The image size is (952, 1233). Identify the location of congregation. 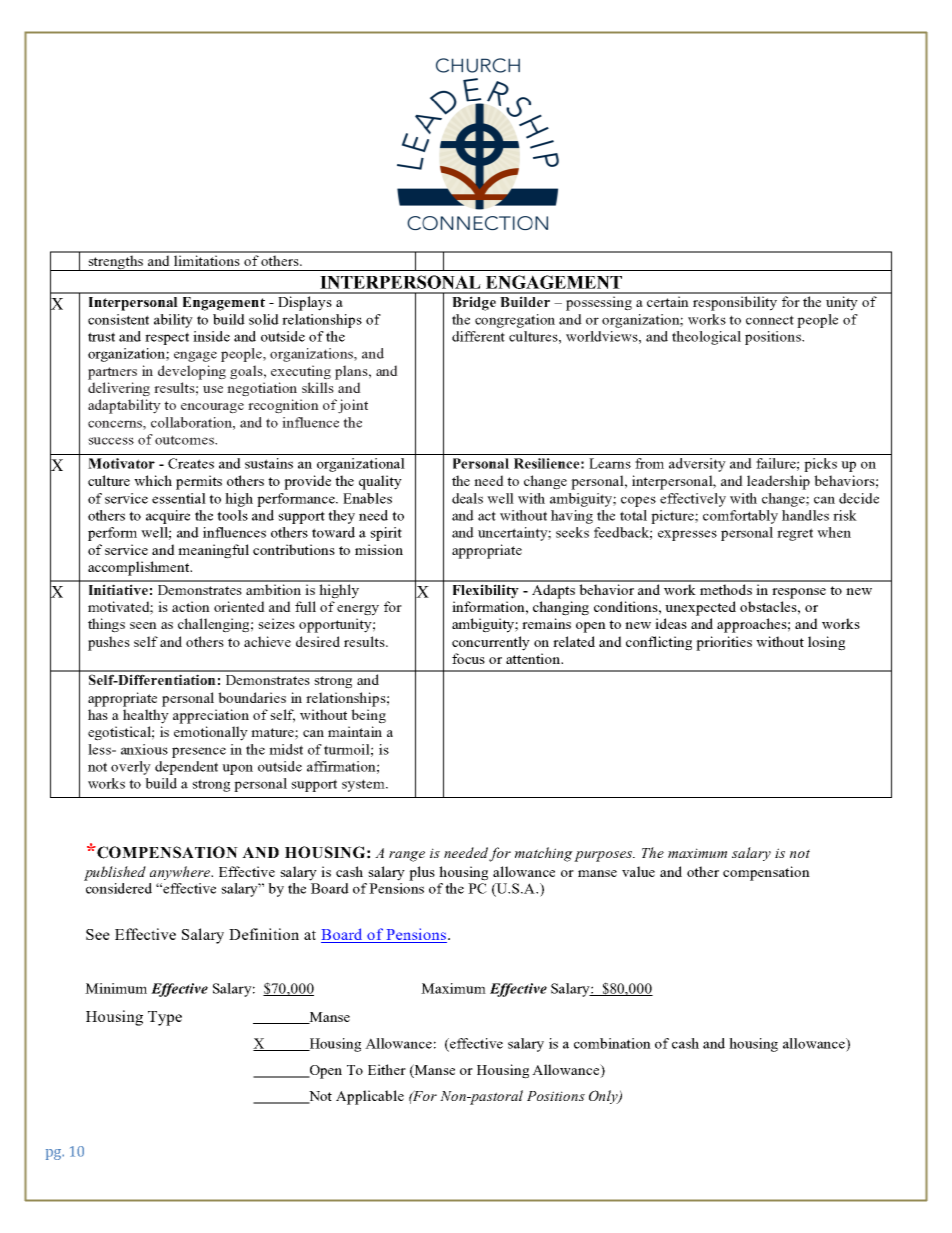
(515, 321).
